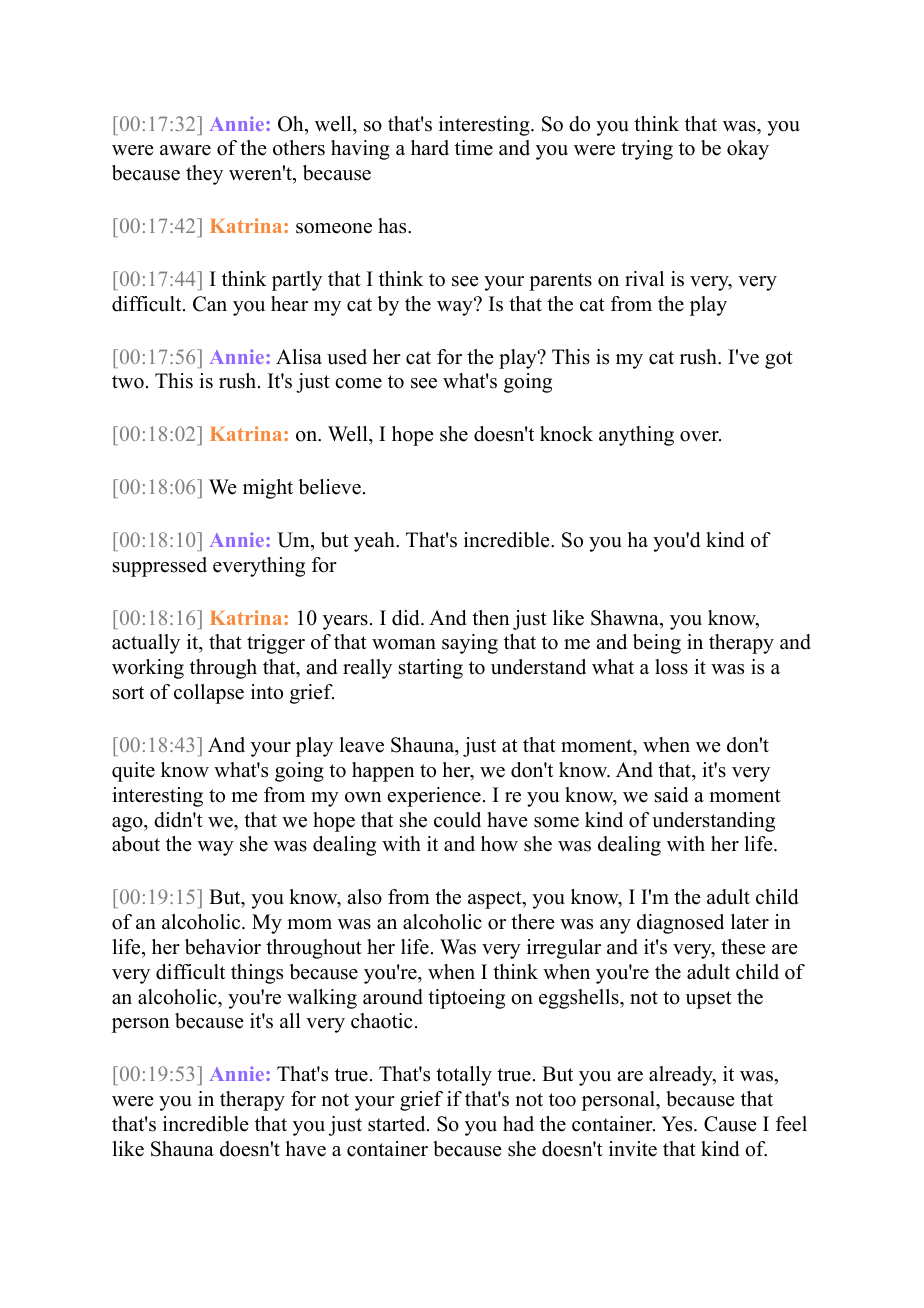  What do you see at coordinates (671, 667) in the document?
I see `loss` at bounding box center [671, 667].
